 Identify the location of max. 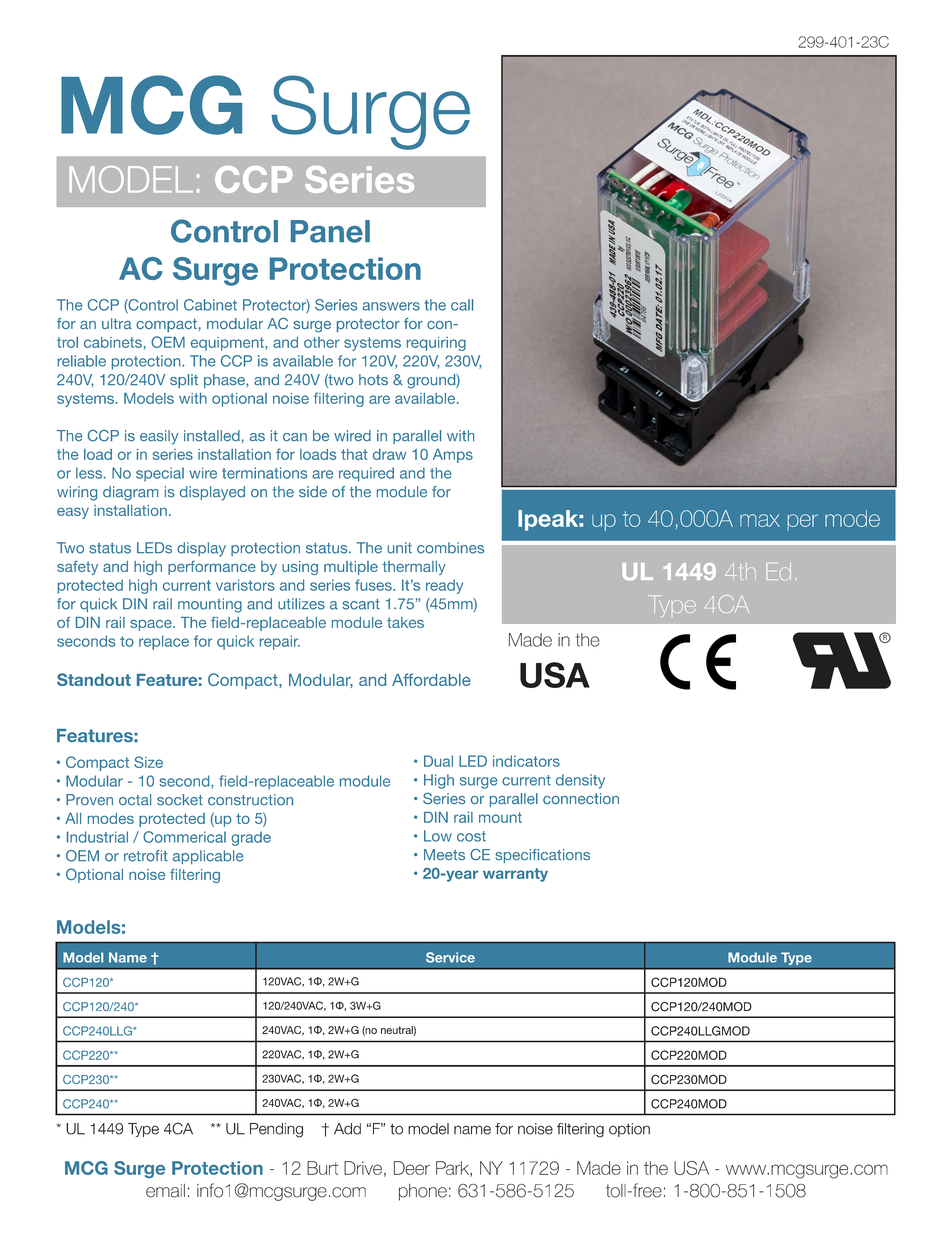
(760, 520).
